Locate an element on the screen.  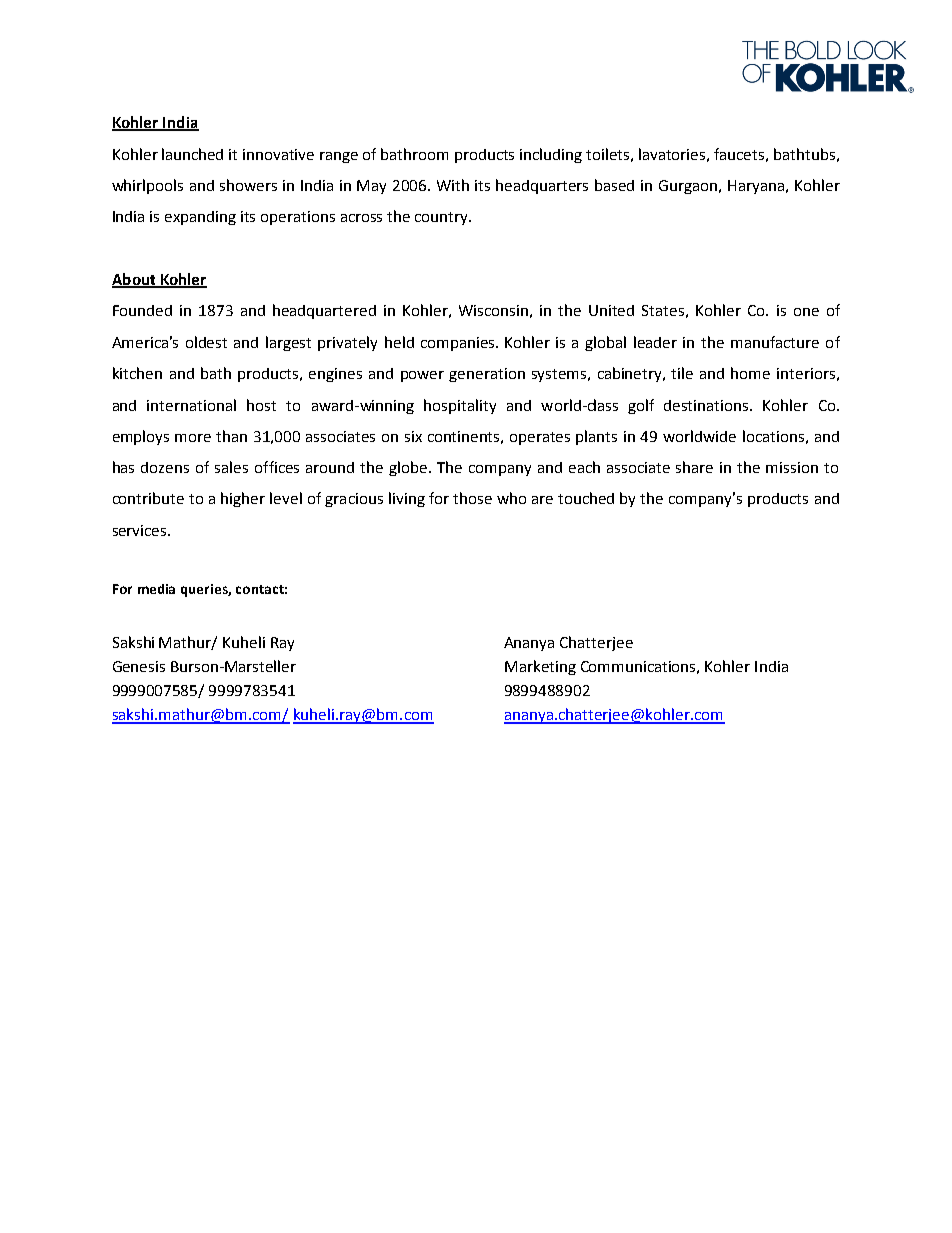
launched is located at coordinates (192, 154).
